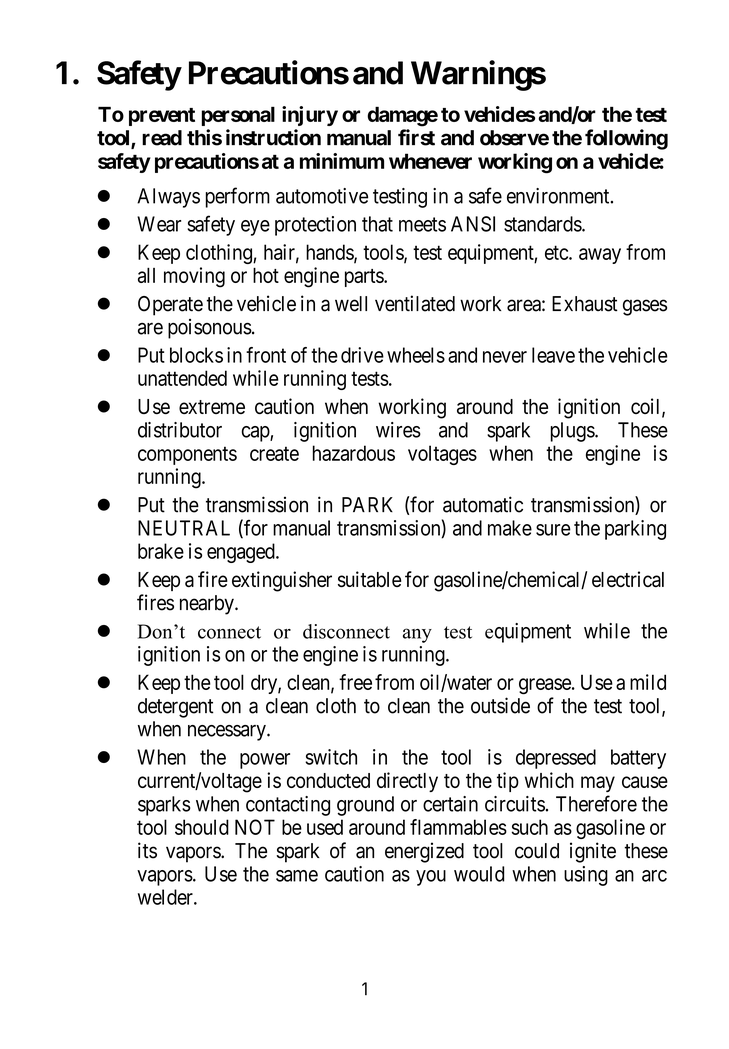  What do you see at coordinates (424, 852) in the screenshot?
I see `energized` at bounding box center [424, 852].
